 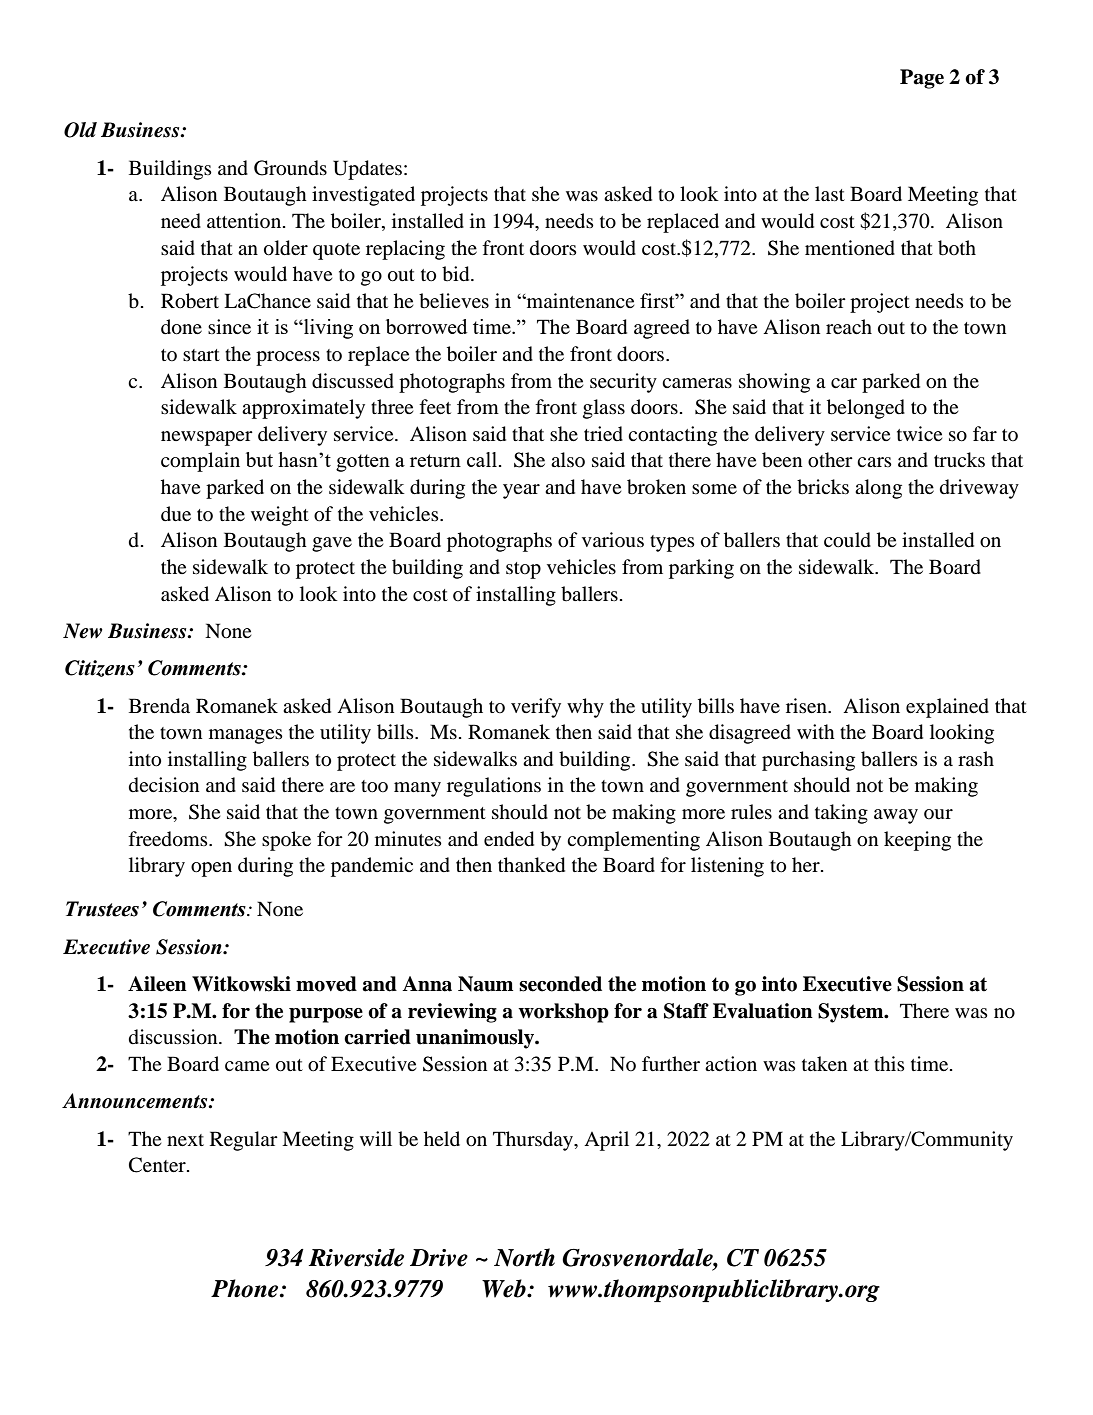 I want to click on Grounds, so click(x=290, y=168).
